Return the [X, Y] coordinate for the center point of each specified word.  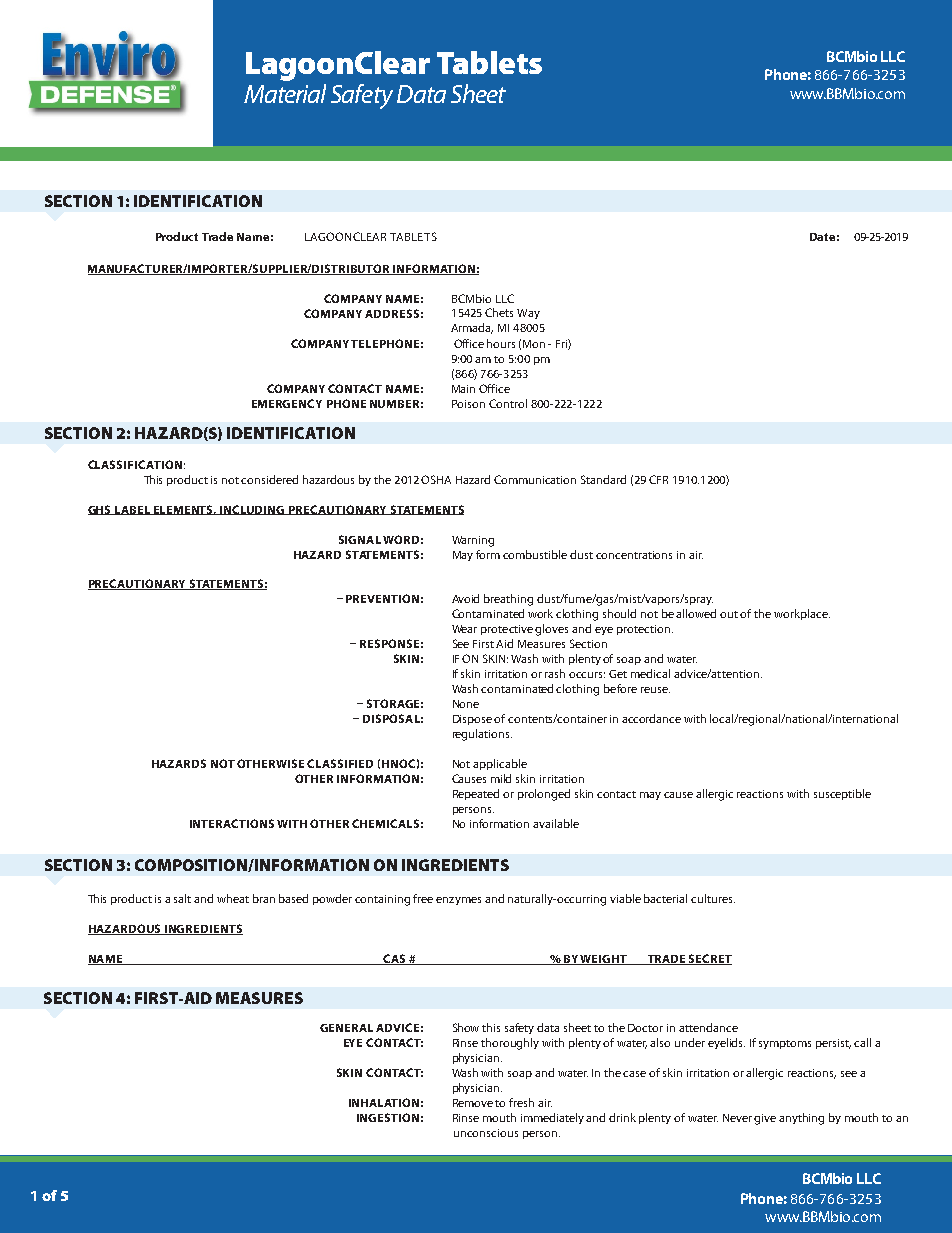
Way [528, 314]
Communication [535, 479]
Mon [534, 344]
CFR [658, 479]
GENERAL [346, 1028]
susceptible [842, 794]
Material [285, 93]
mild [501, 778]
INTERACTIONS [232, 823]
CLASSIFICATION [135, 464]
